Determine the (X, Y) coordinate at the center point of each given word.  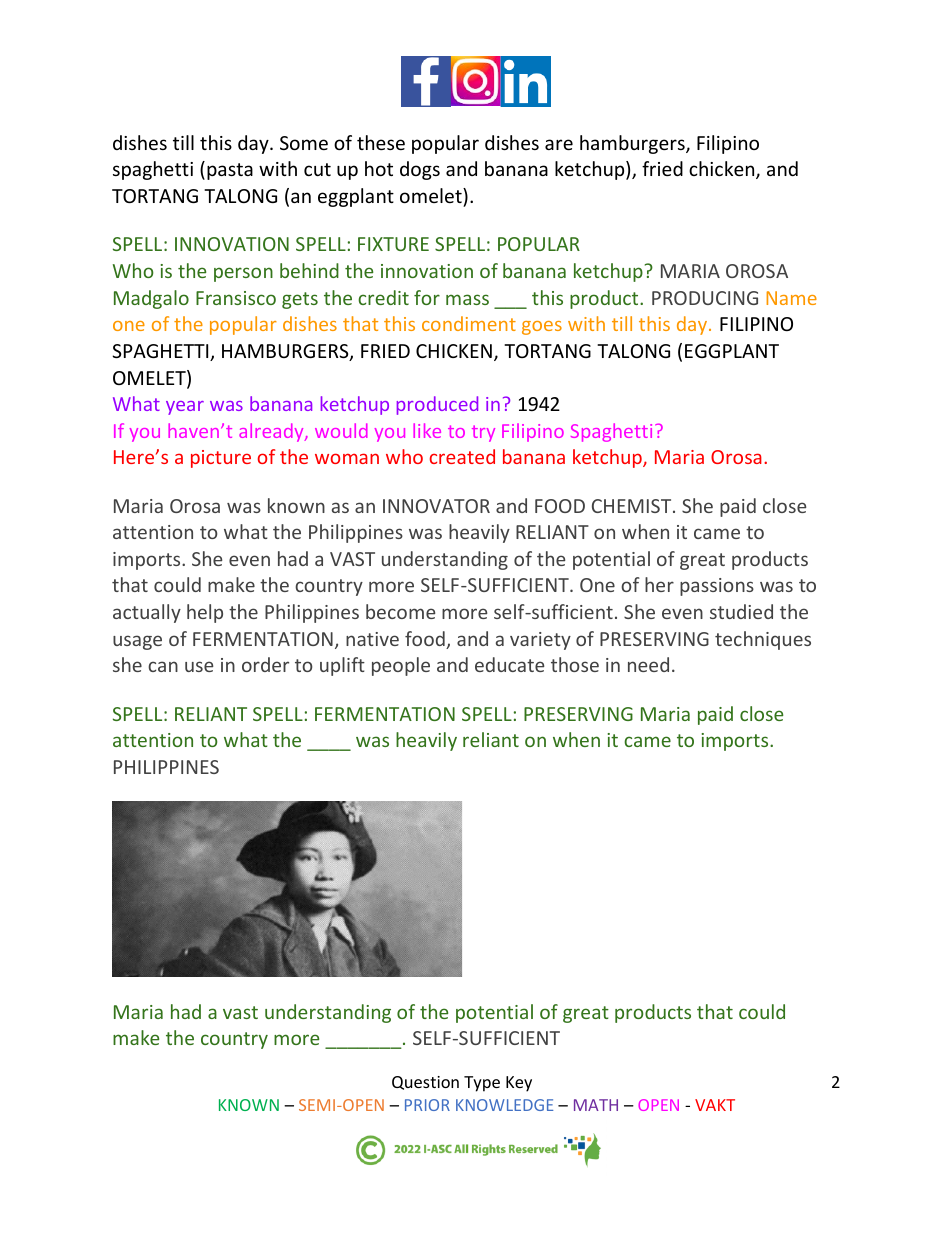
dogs (420, 170)
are (559, 144)
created (462, 456)
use (199, 666)
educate (509, 664)
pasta (230, 171)
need (648, 664)
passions (717, 587)
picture (221, 459)
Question (425, 1083)
